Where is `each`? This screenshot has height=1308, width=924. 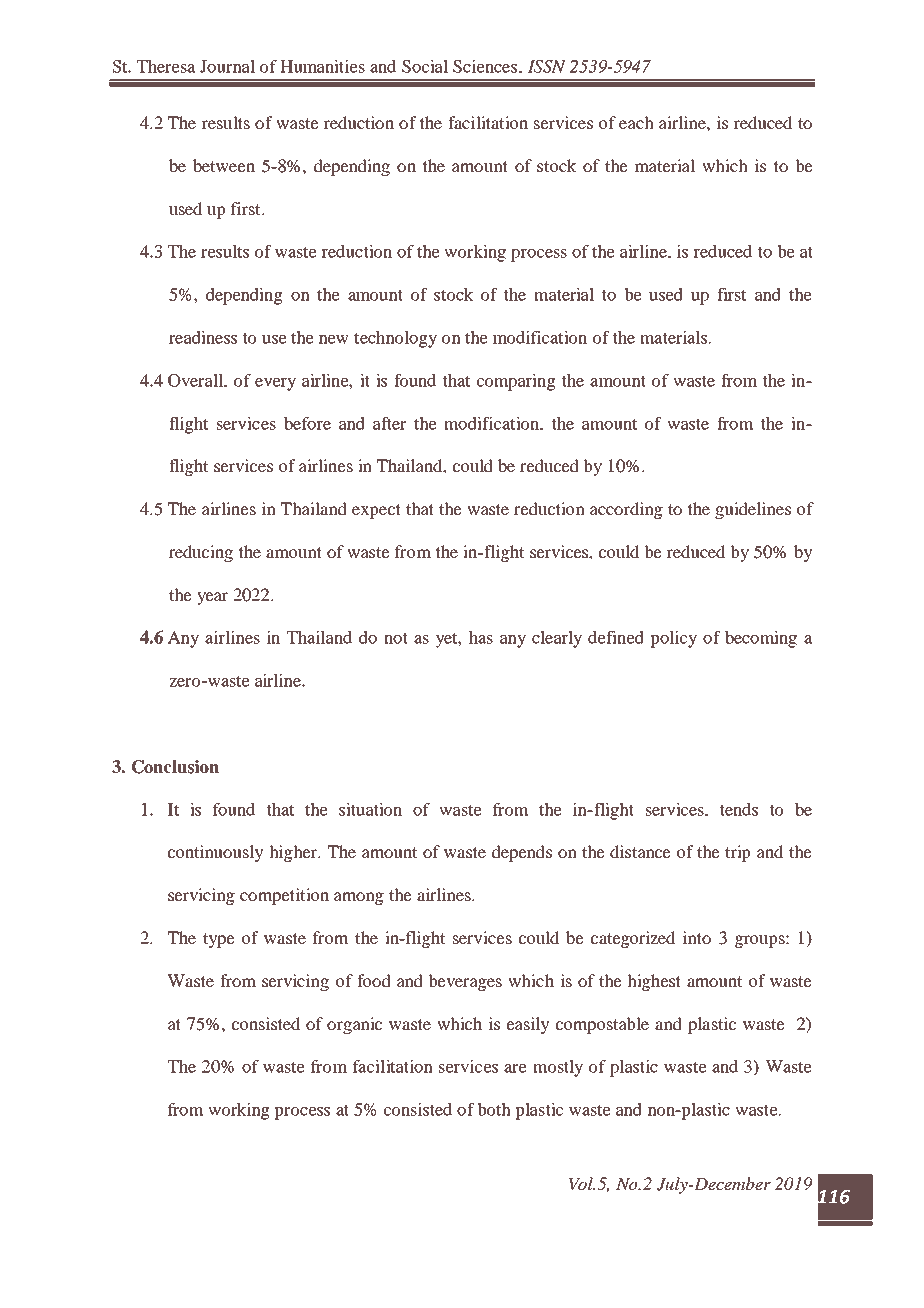 each is located at coordinates (636, 122).
